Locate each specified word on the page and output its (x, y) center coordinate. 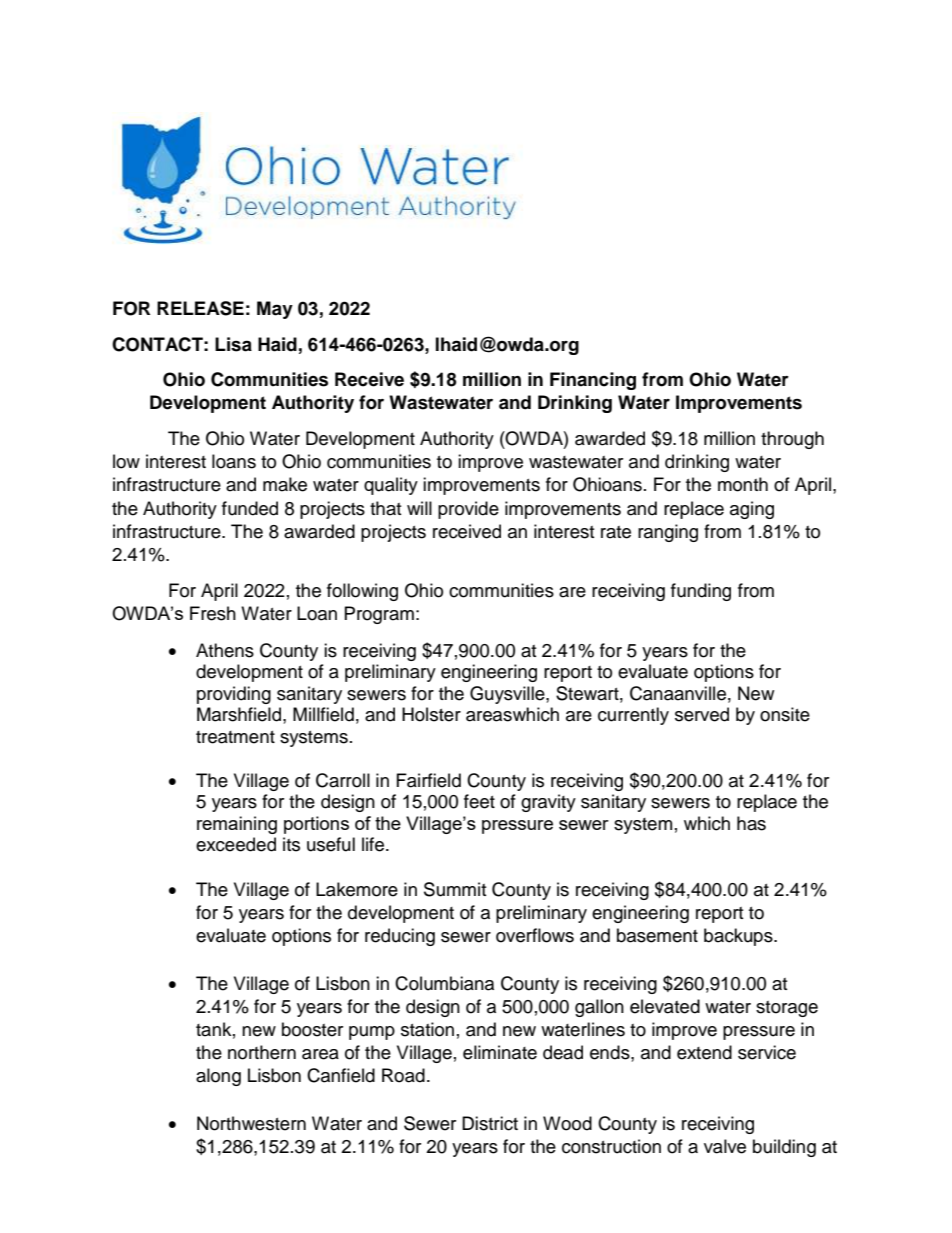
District (490, 1123)
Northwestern (251, 1123)
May (275, 310)
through (792, 440)
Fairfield (429, 780)
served (702, 714)
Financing (593, 381)
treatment (235, 737)
